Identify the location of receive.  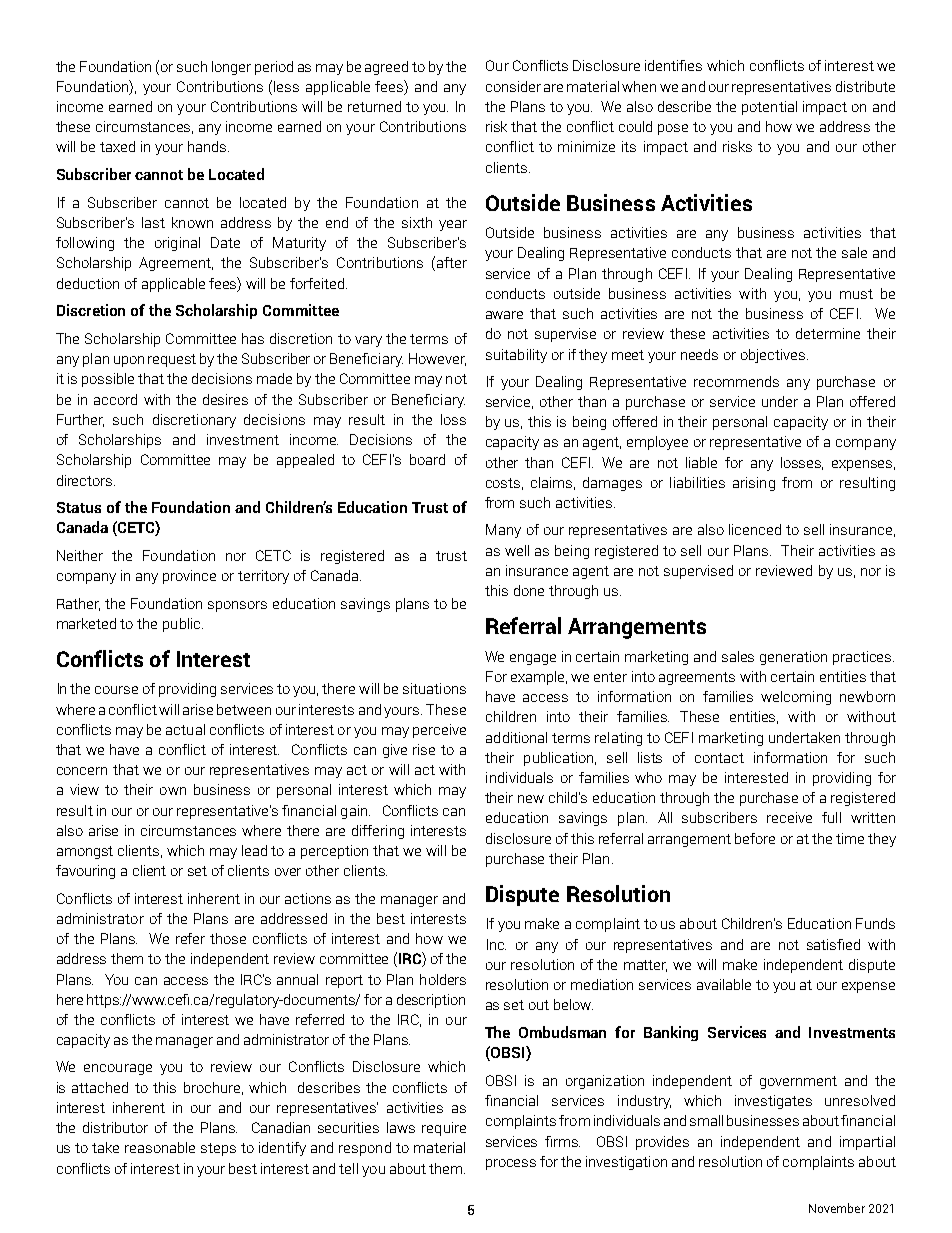
(789, 817).
